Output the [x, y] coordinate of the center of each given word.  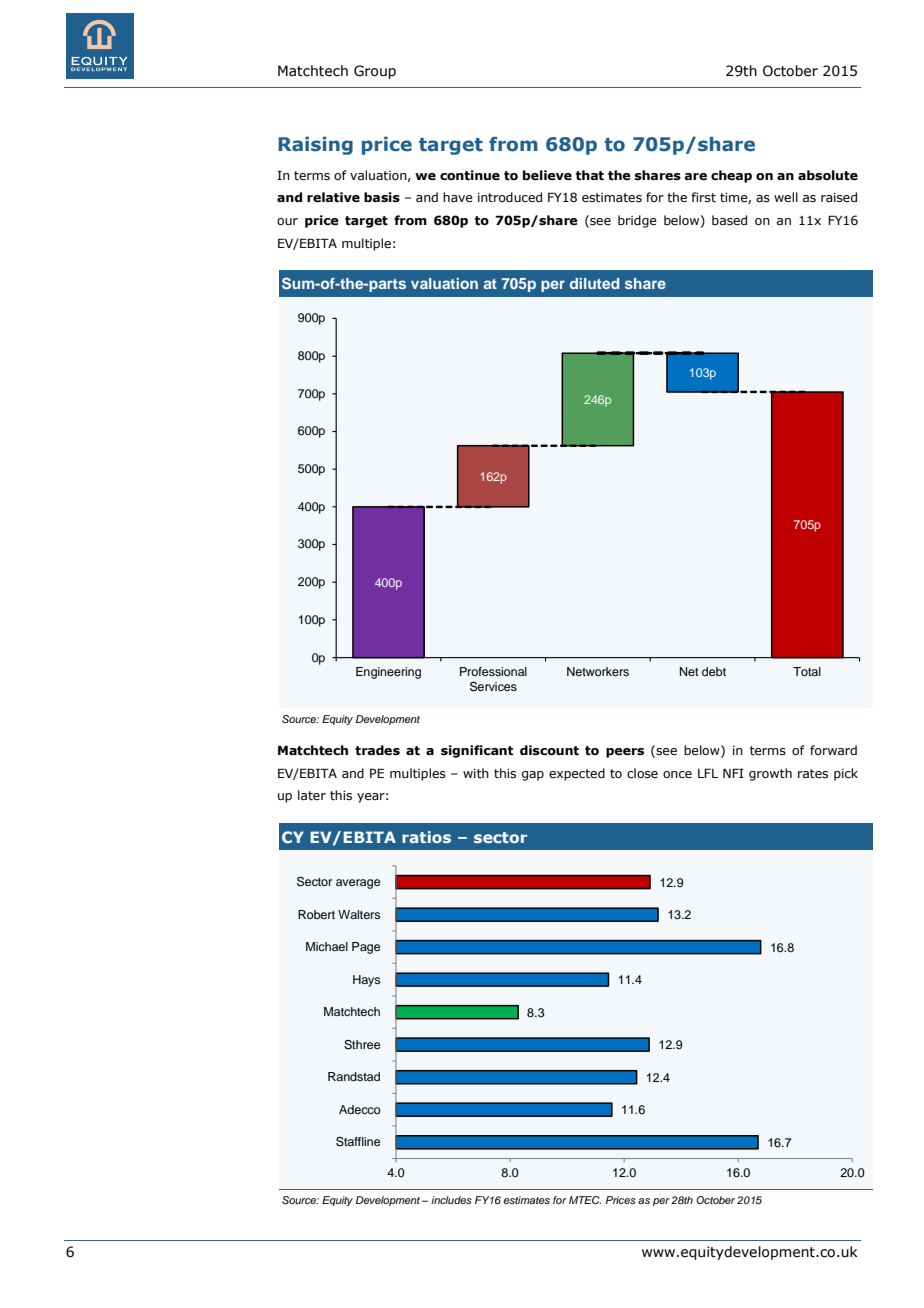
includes [451, 1200]
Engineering [388, 673]
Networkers [598, 671]
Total [807, 671]
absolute [828, 175]
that [590, 175]
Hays [367, 981]
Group [375, 72]
